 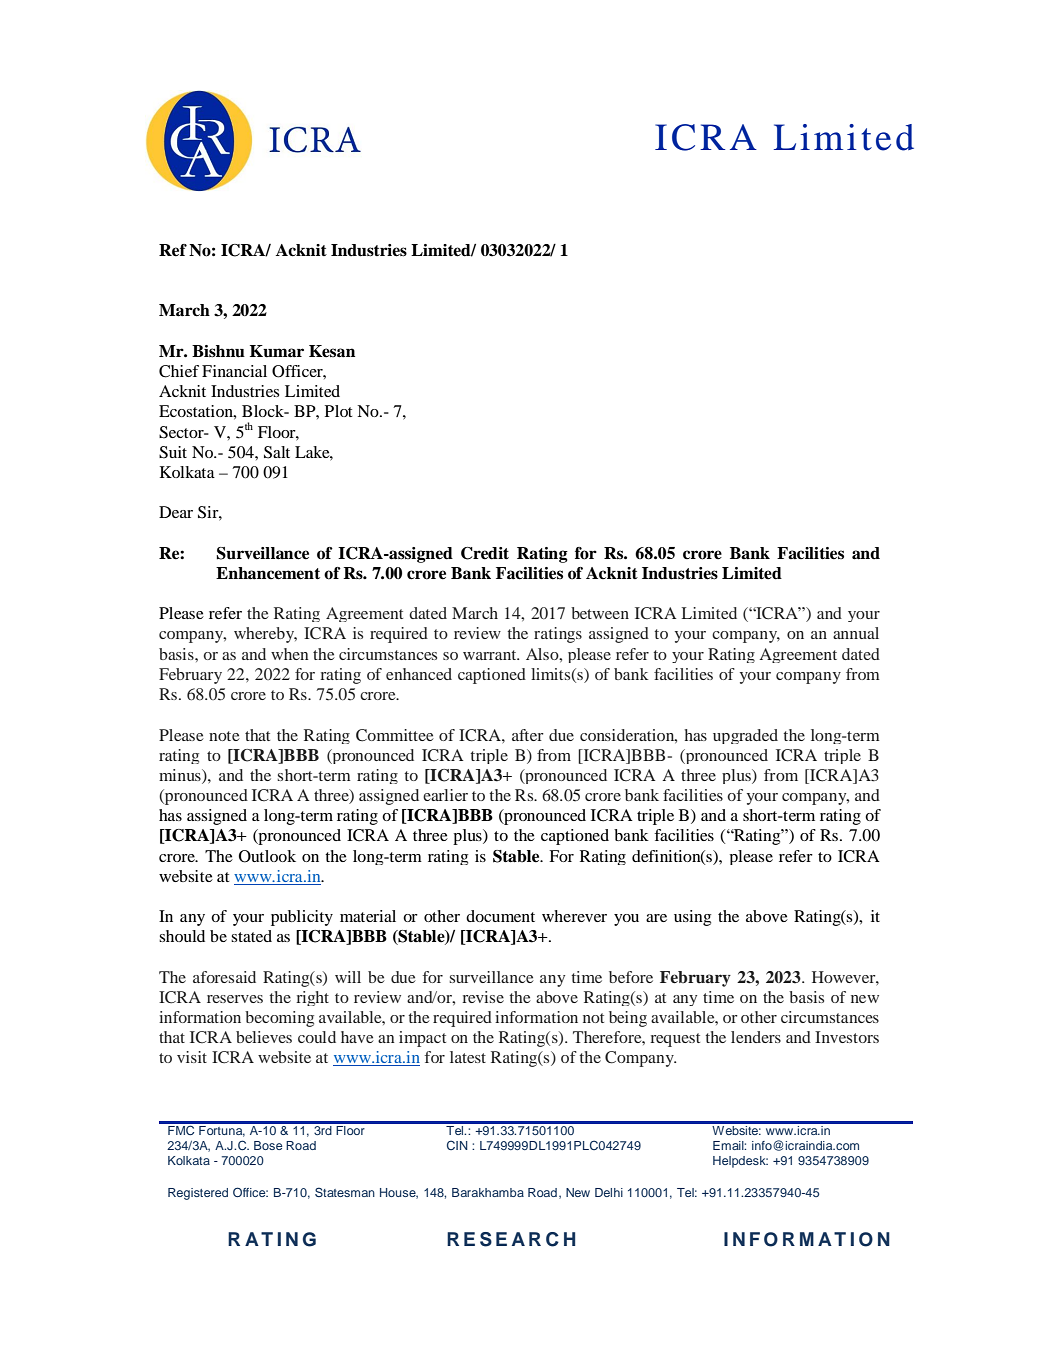 I want to click on Bose, so click(x=268, y=1145).
